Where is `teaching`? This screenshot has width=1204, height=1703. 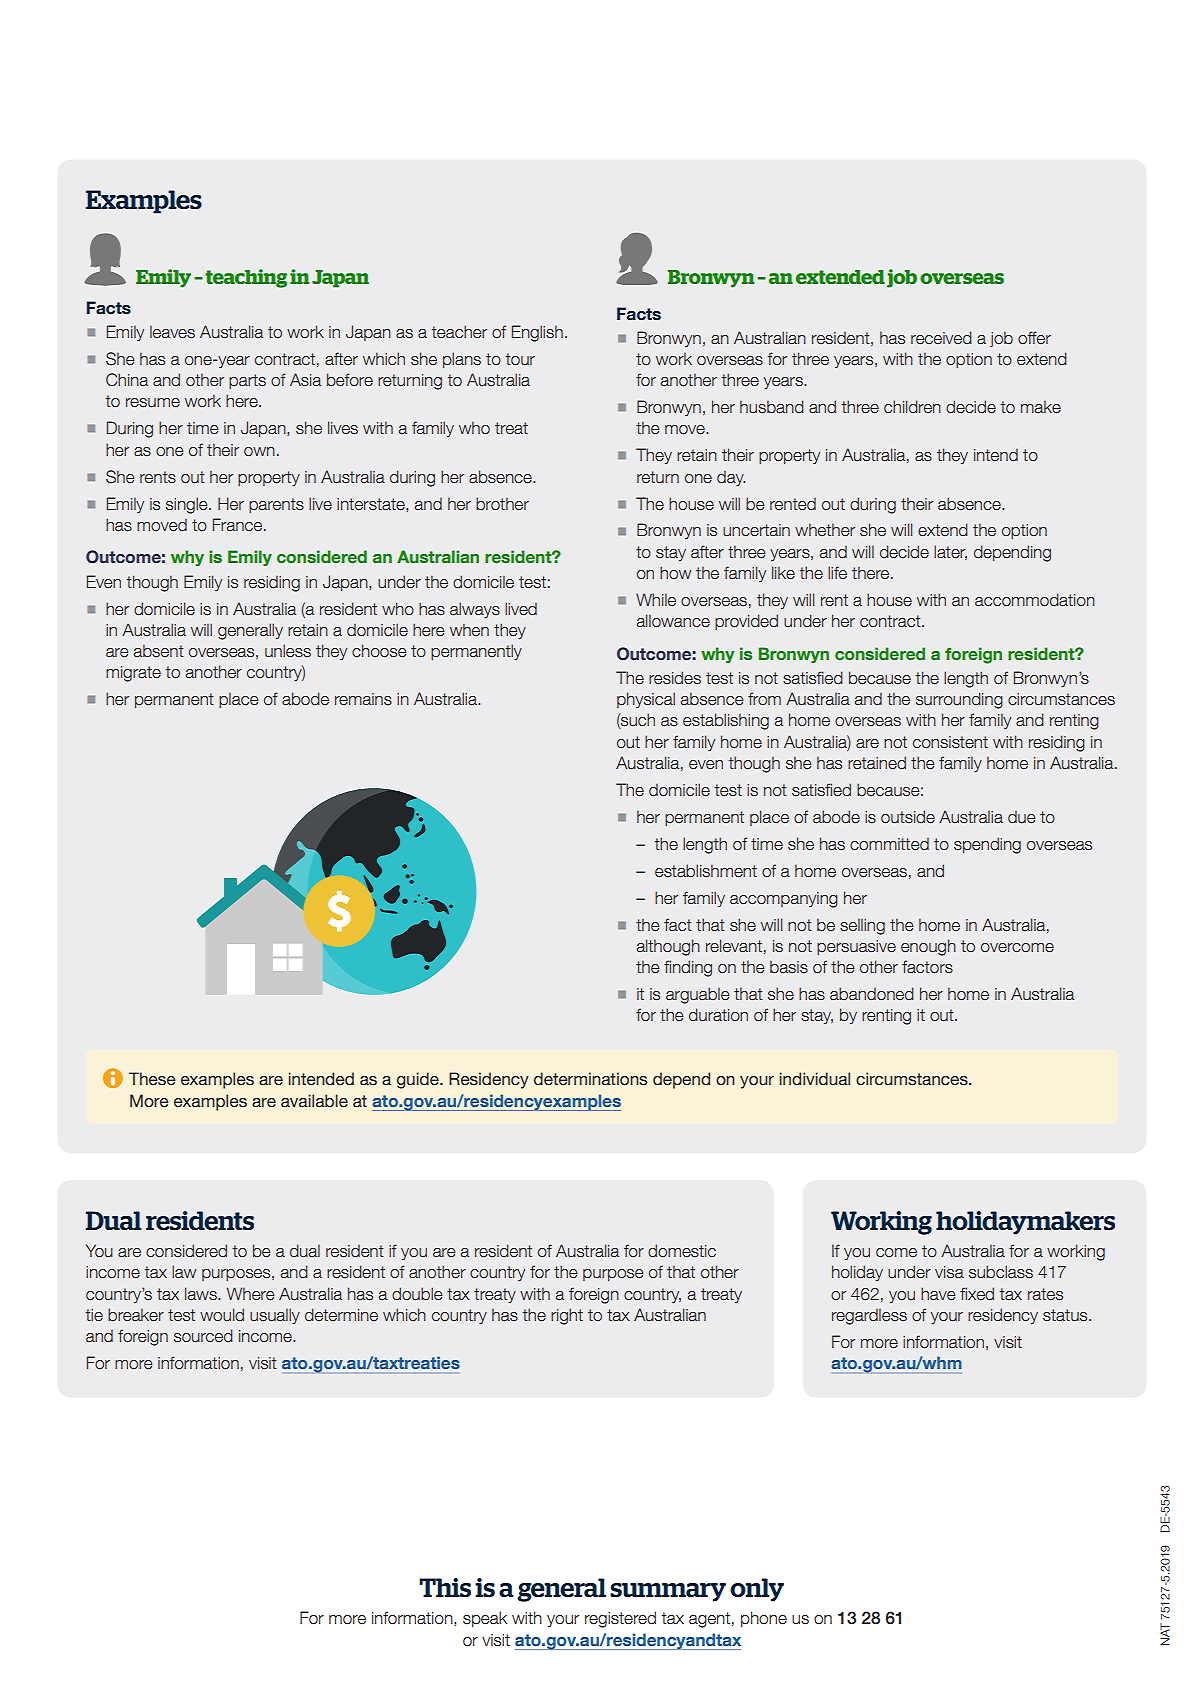
teaching is located at coordinates (246, 278).
